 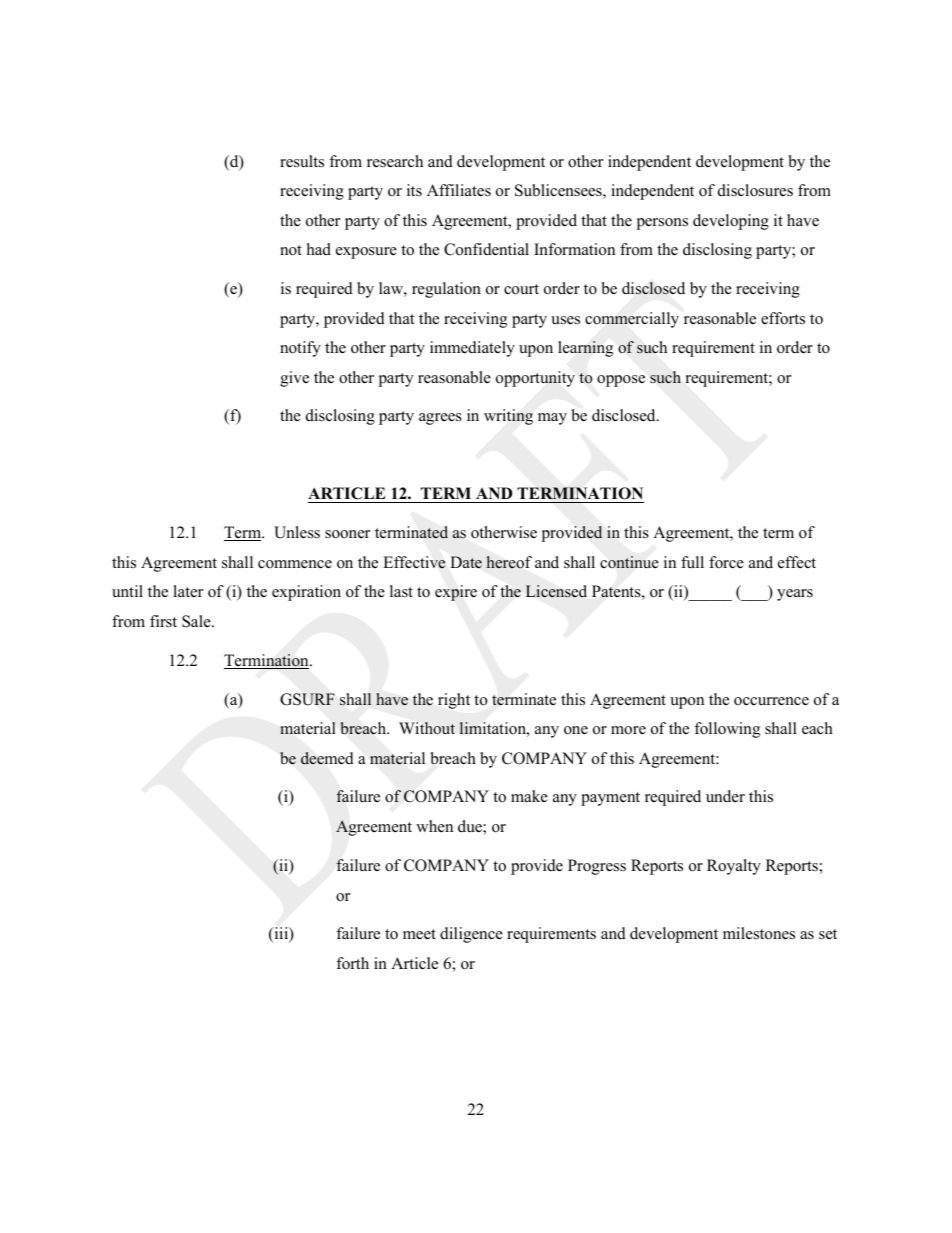 What do you see at coordinates (621, 381) in the screenshot?
I see `oppose` at bounding box center [621, 381].
